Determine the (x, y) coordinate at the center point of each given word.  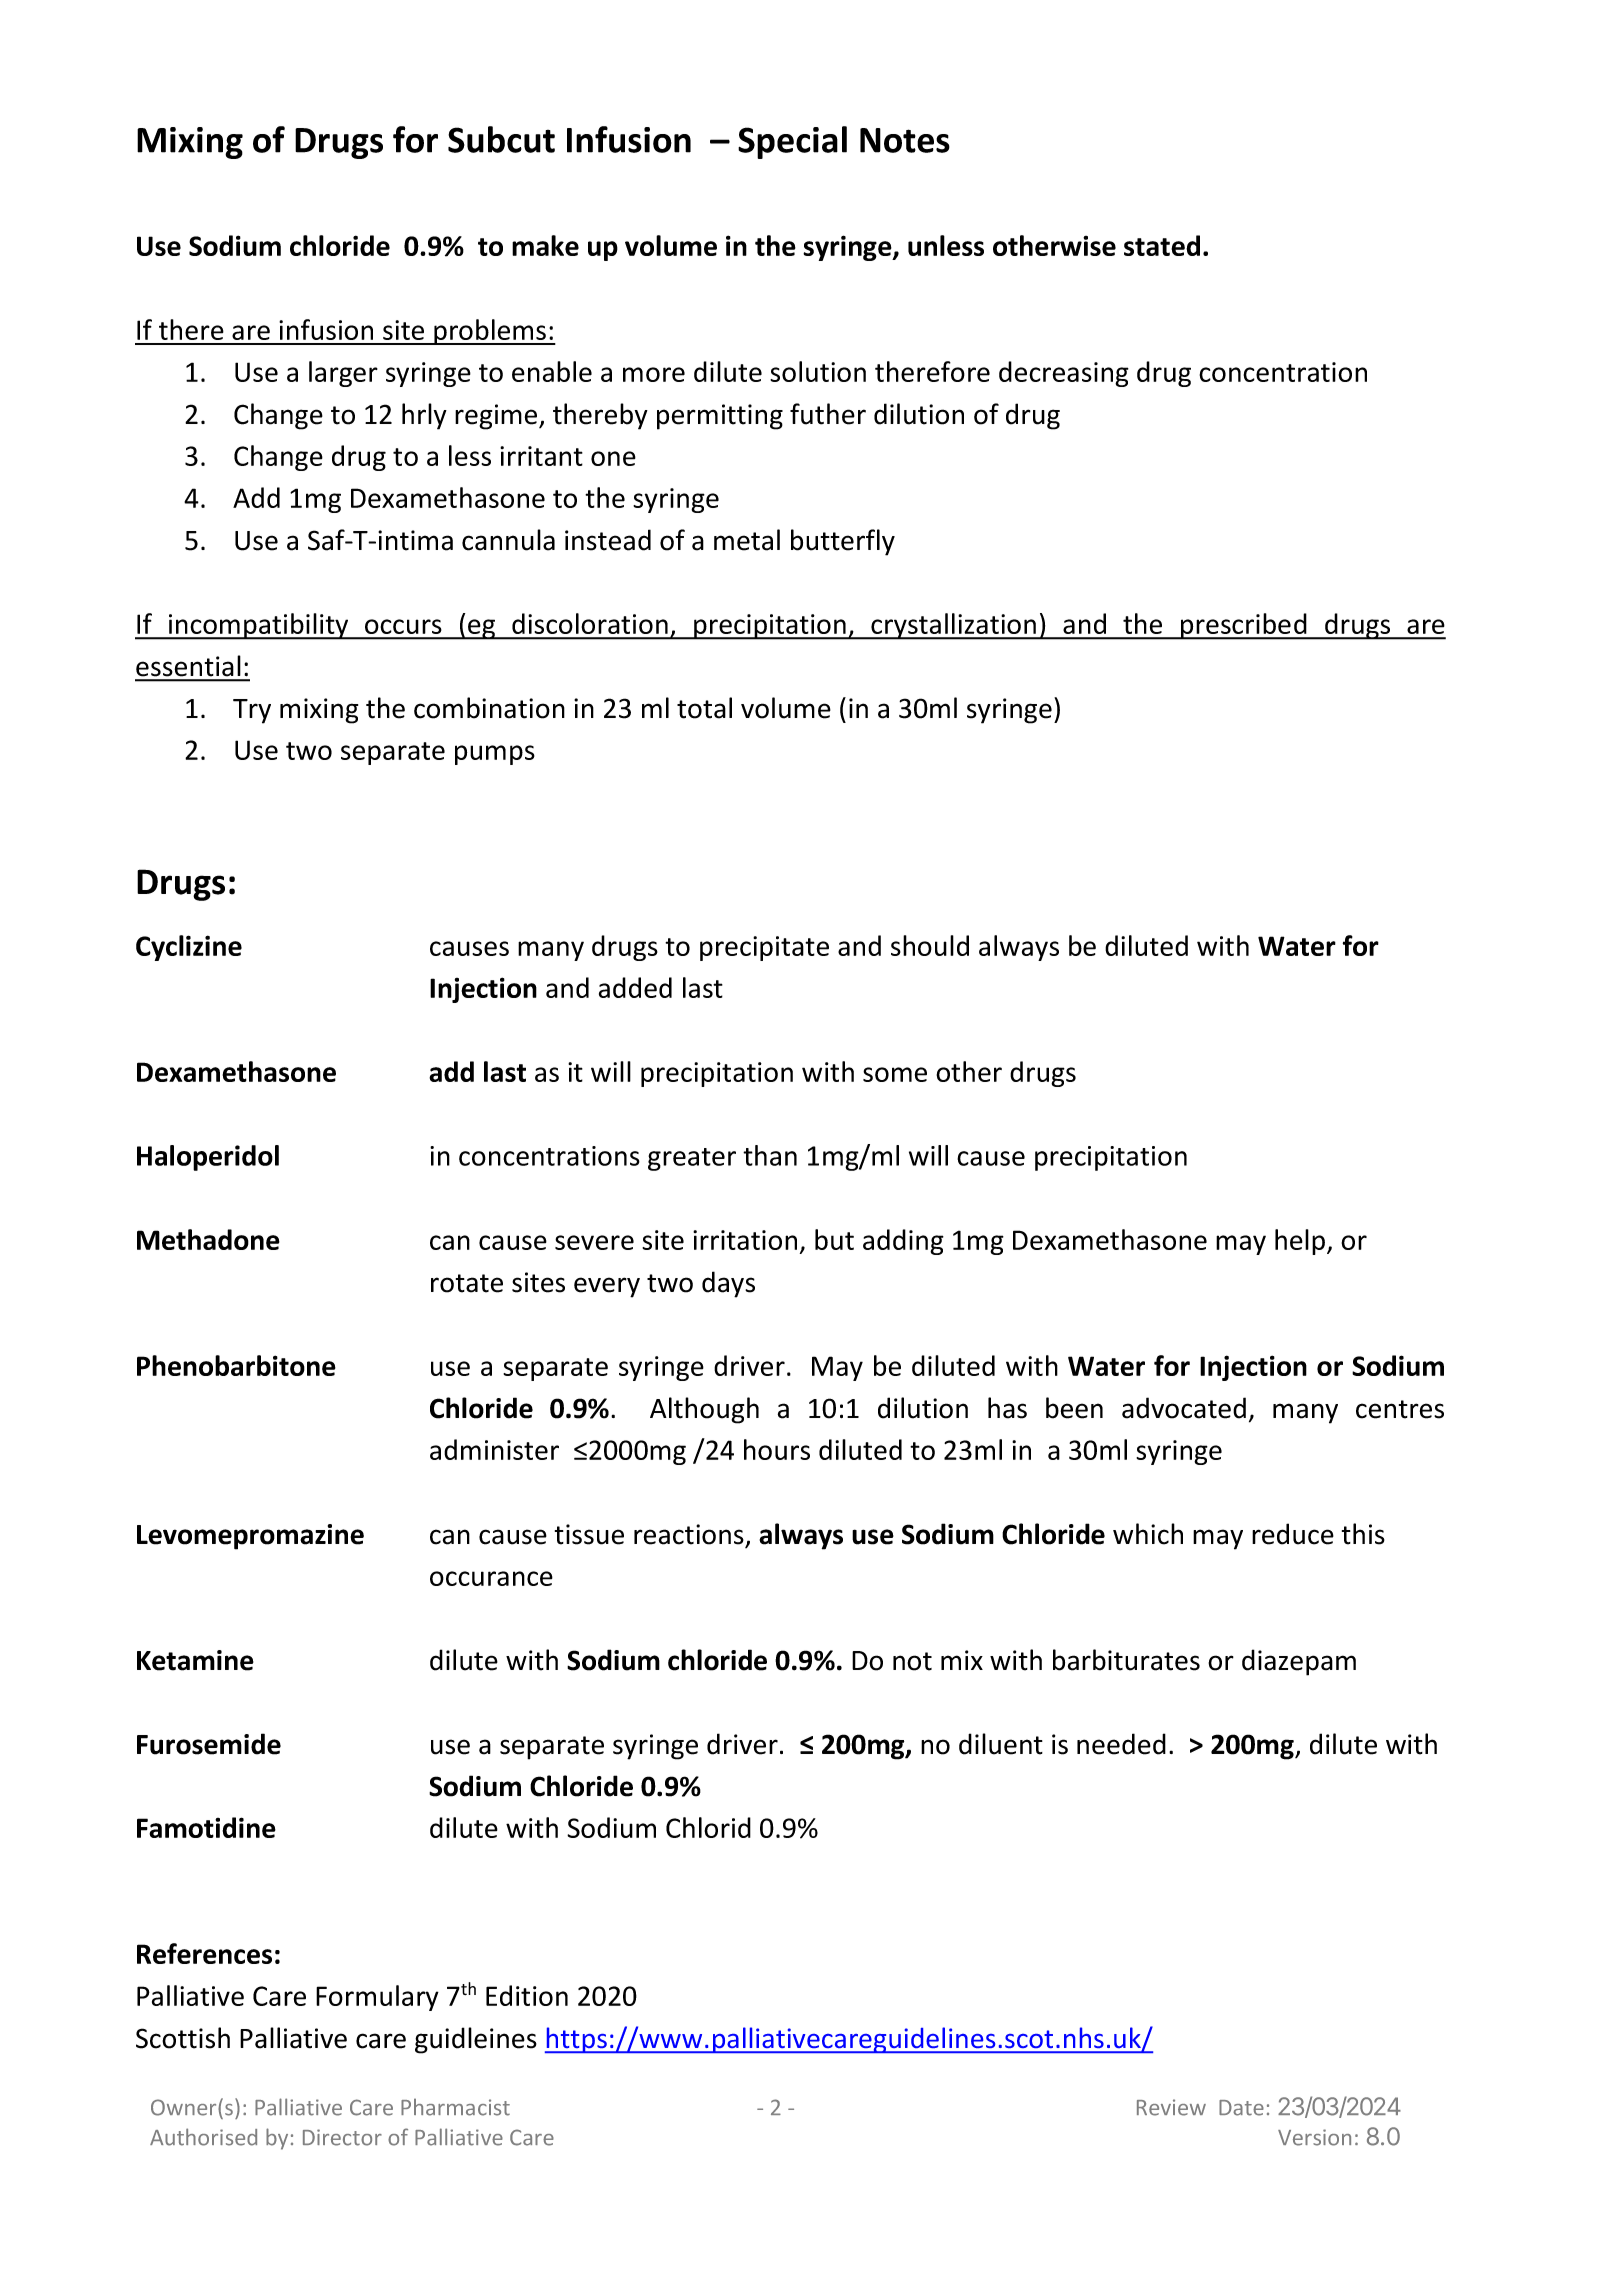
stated (1162, 245)
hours (777, 1449)
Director (342, 2137)
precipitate (764, 948)
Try (252, 711)
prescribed (1244, 626)
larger (343, 374)
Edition (527, 1995)
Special (792, 142)
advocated (1184, 1408)
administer (494, 1449)
